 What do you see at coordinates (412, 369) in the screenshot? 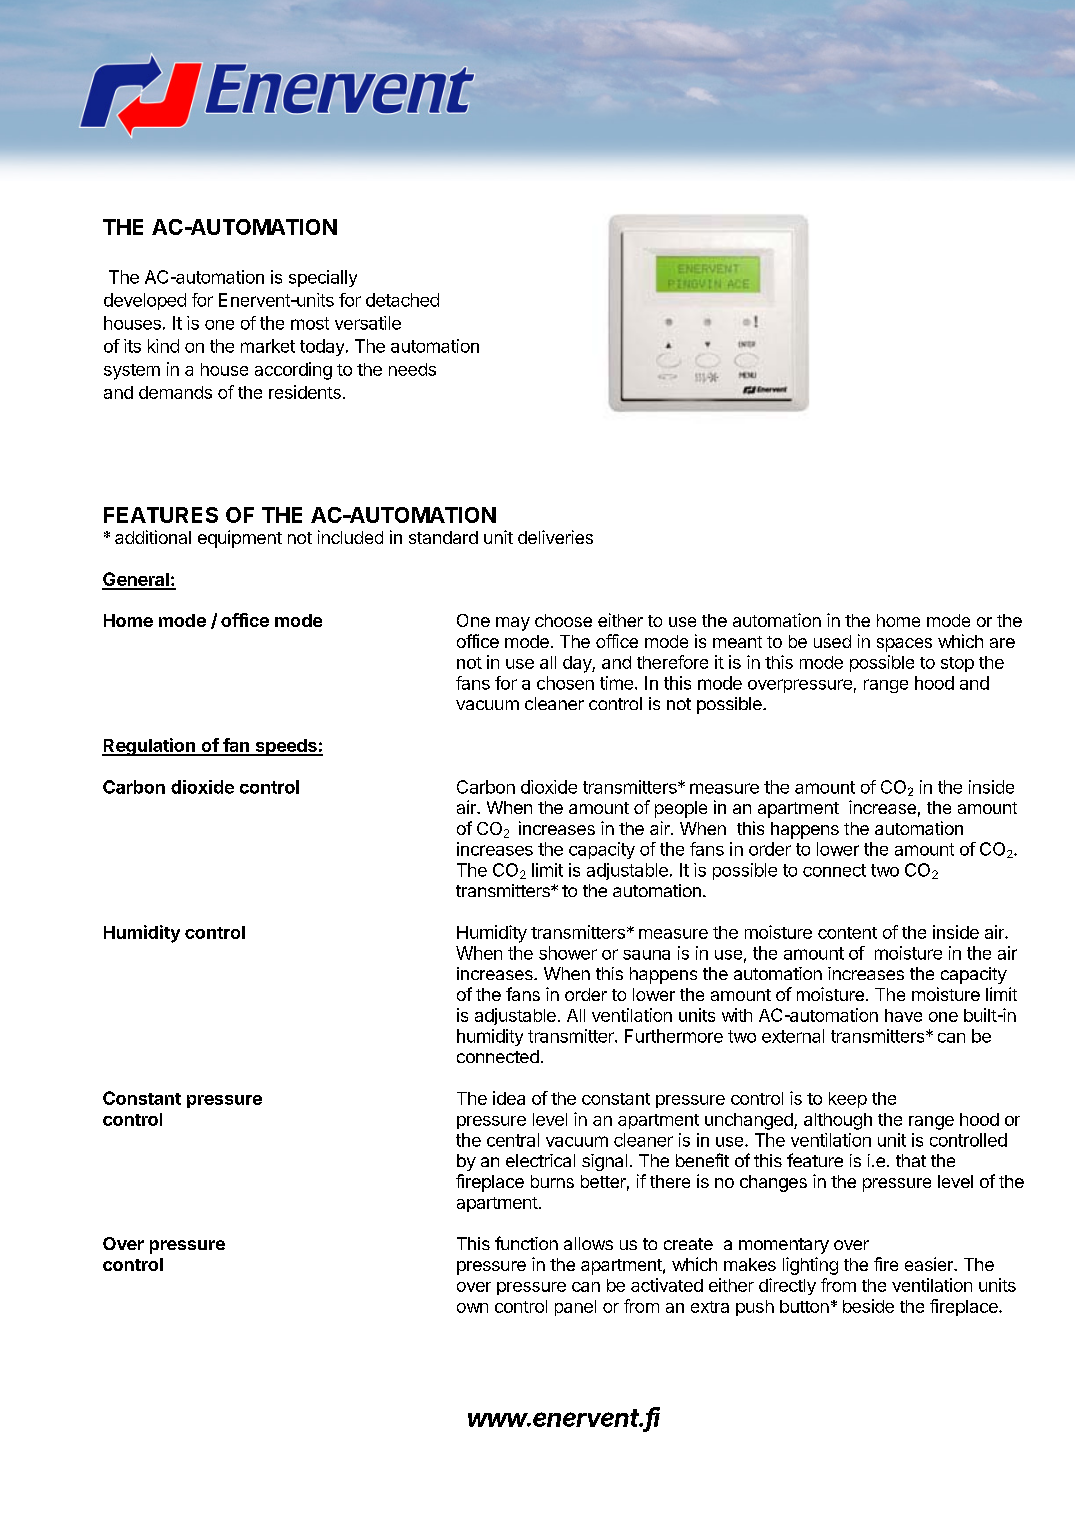
I see `needs` at bounding box center [412, 369].
